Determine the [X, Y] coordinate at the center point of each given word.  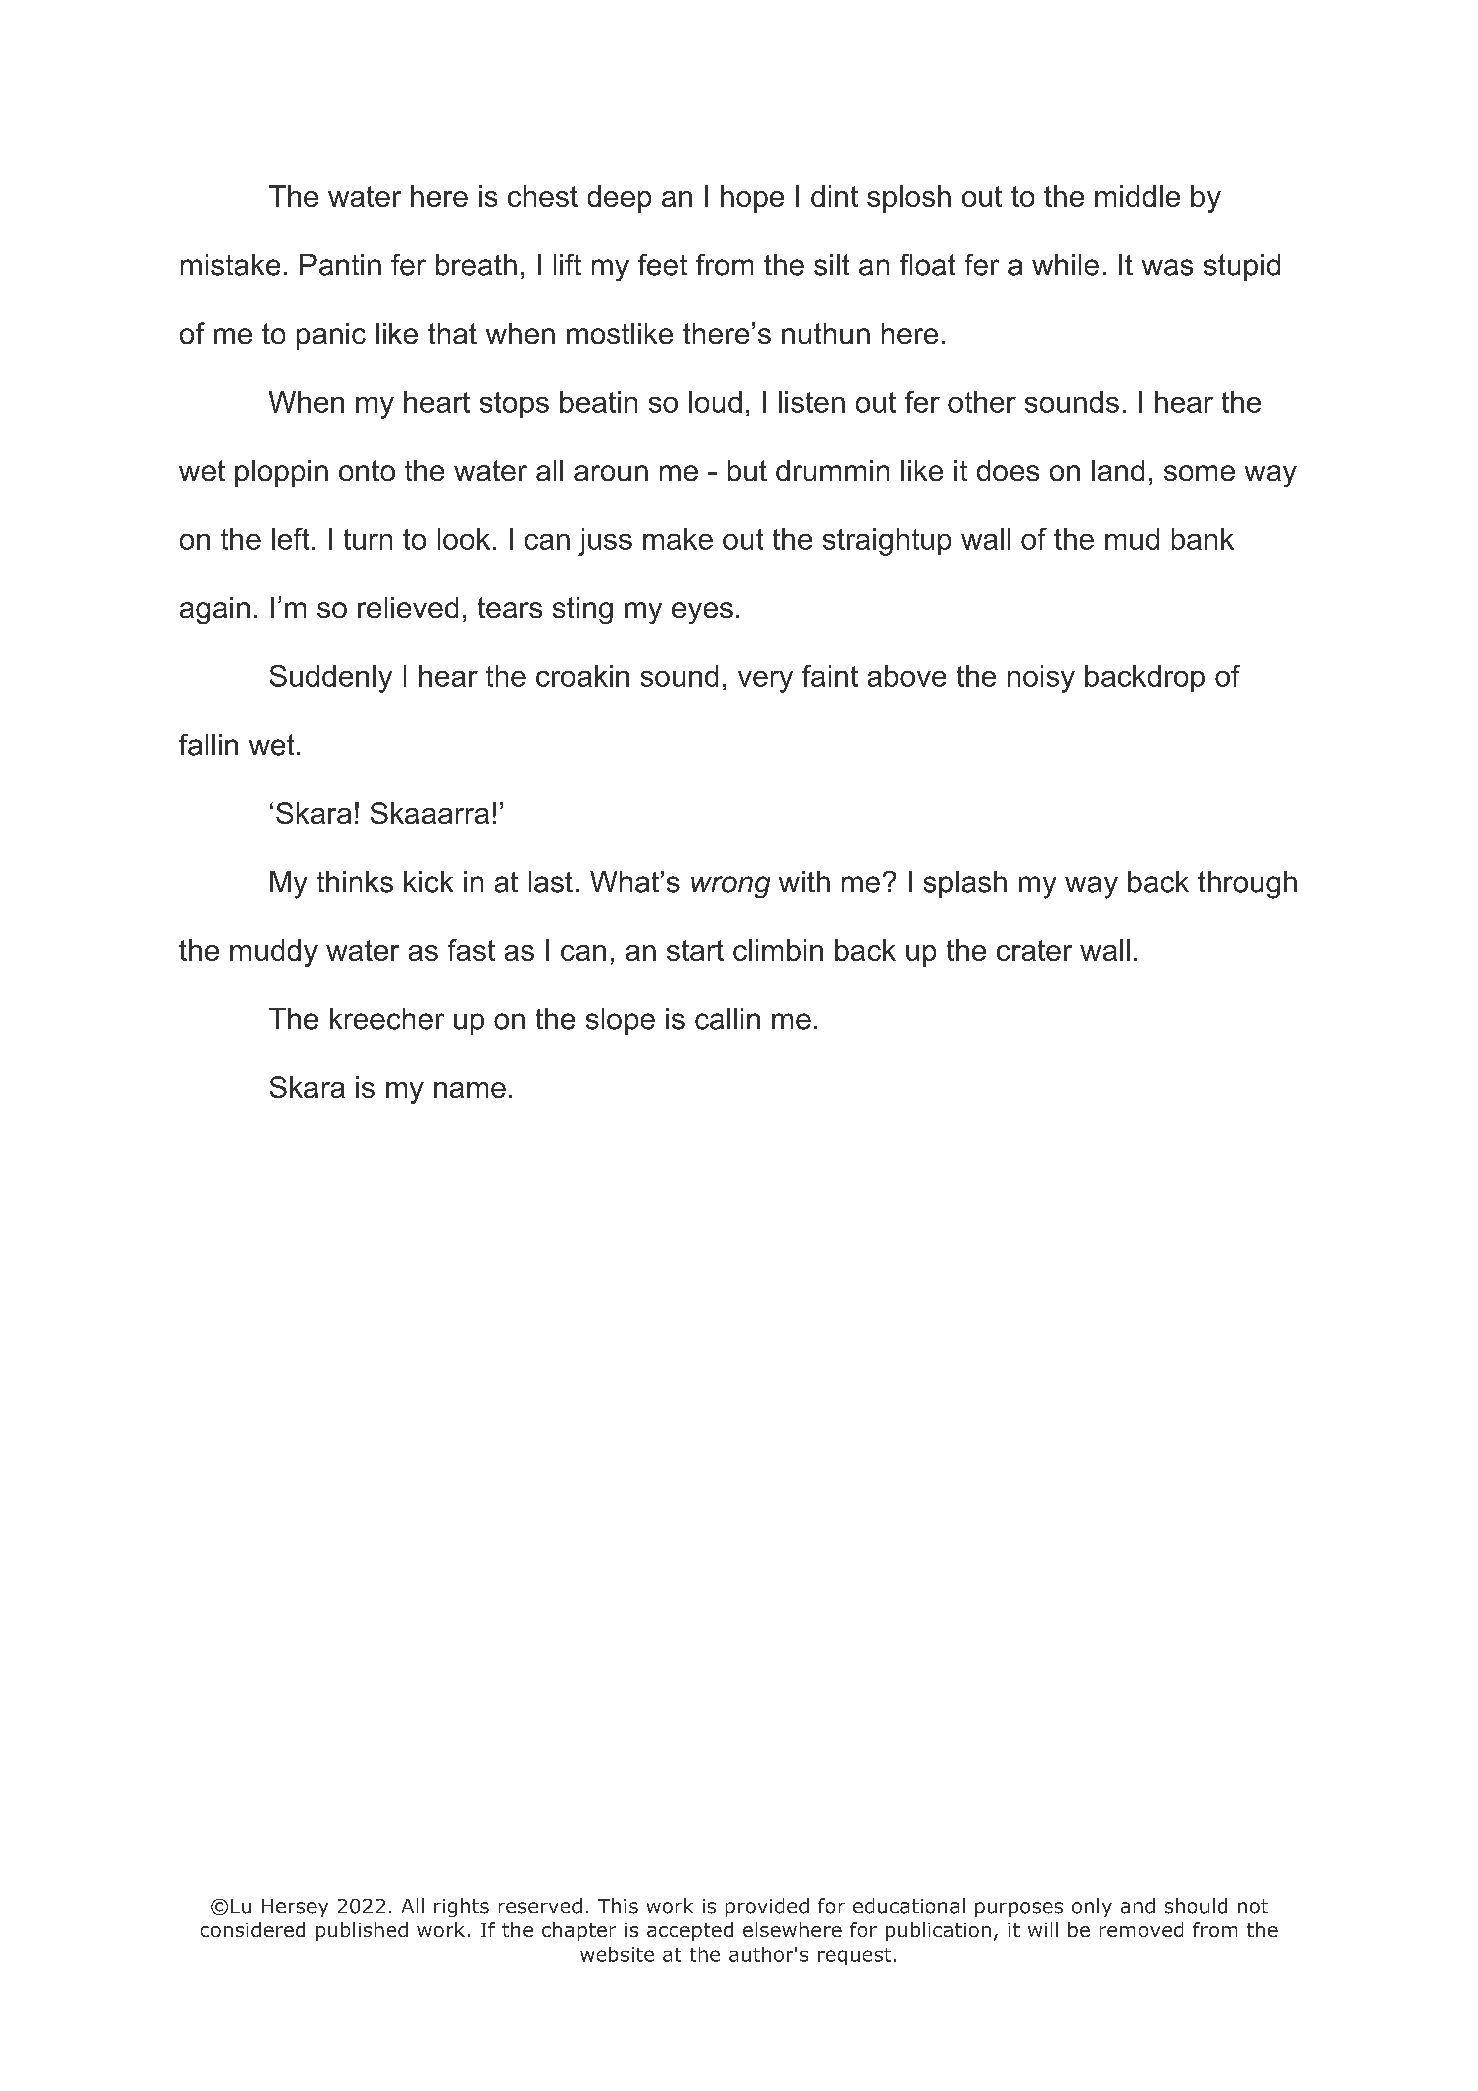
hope [752, 199]
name [470, 1090]
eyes [702, 613]
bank [1203, 539]
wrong [730, 887]
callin [727, 1019]
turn [368, 539]
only [1092, 1907]
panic [331, 336]
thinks [355, 882]
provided [767, 1907]
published [362, 1931]
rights [461, 1907]
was [1167, 267]
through [1247, 885]
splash [965, 884]
